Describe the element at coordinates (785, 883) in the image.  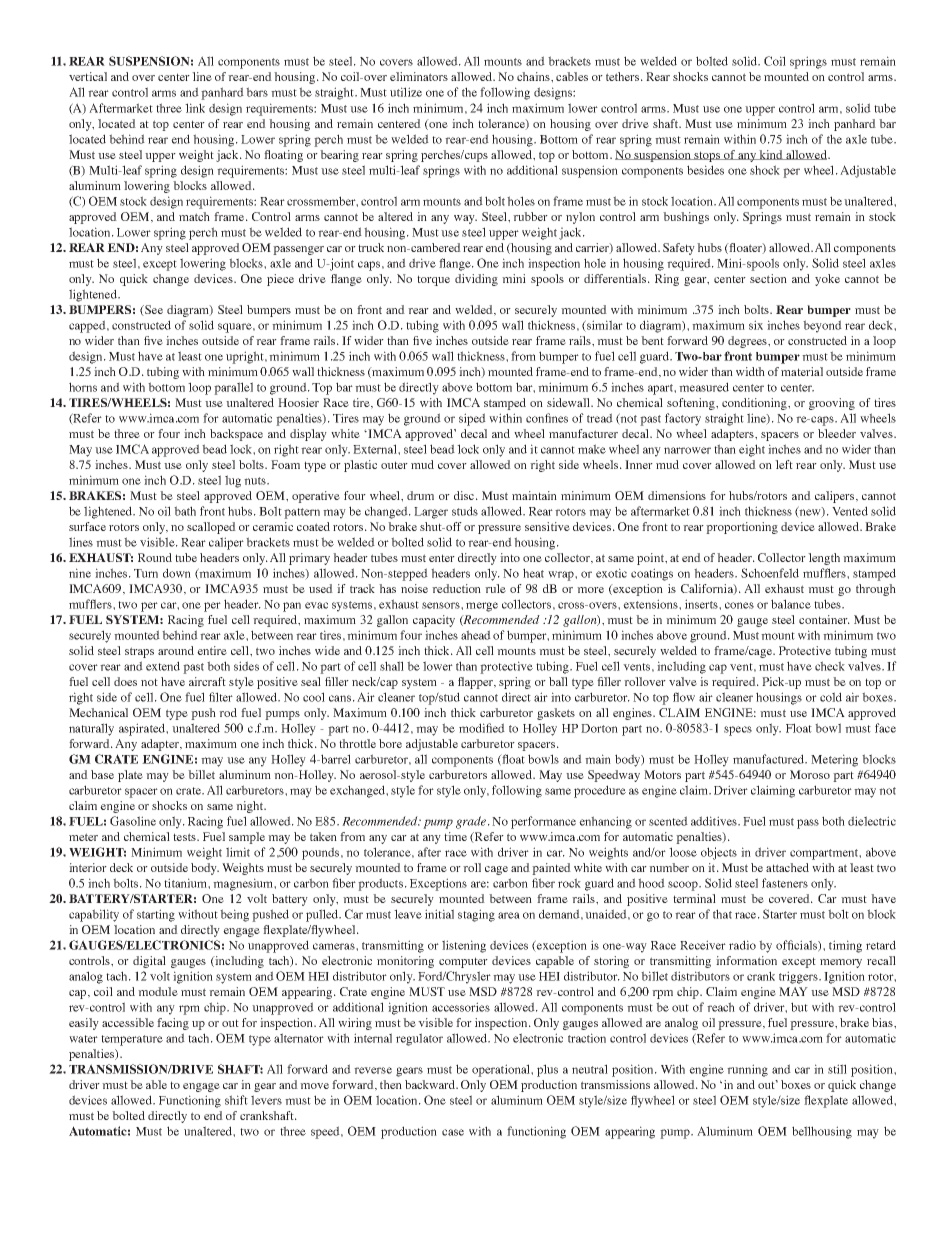
I see `fasteners` at that location.
